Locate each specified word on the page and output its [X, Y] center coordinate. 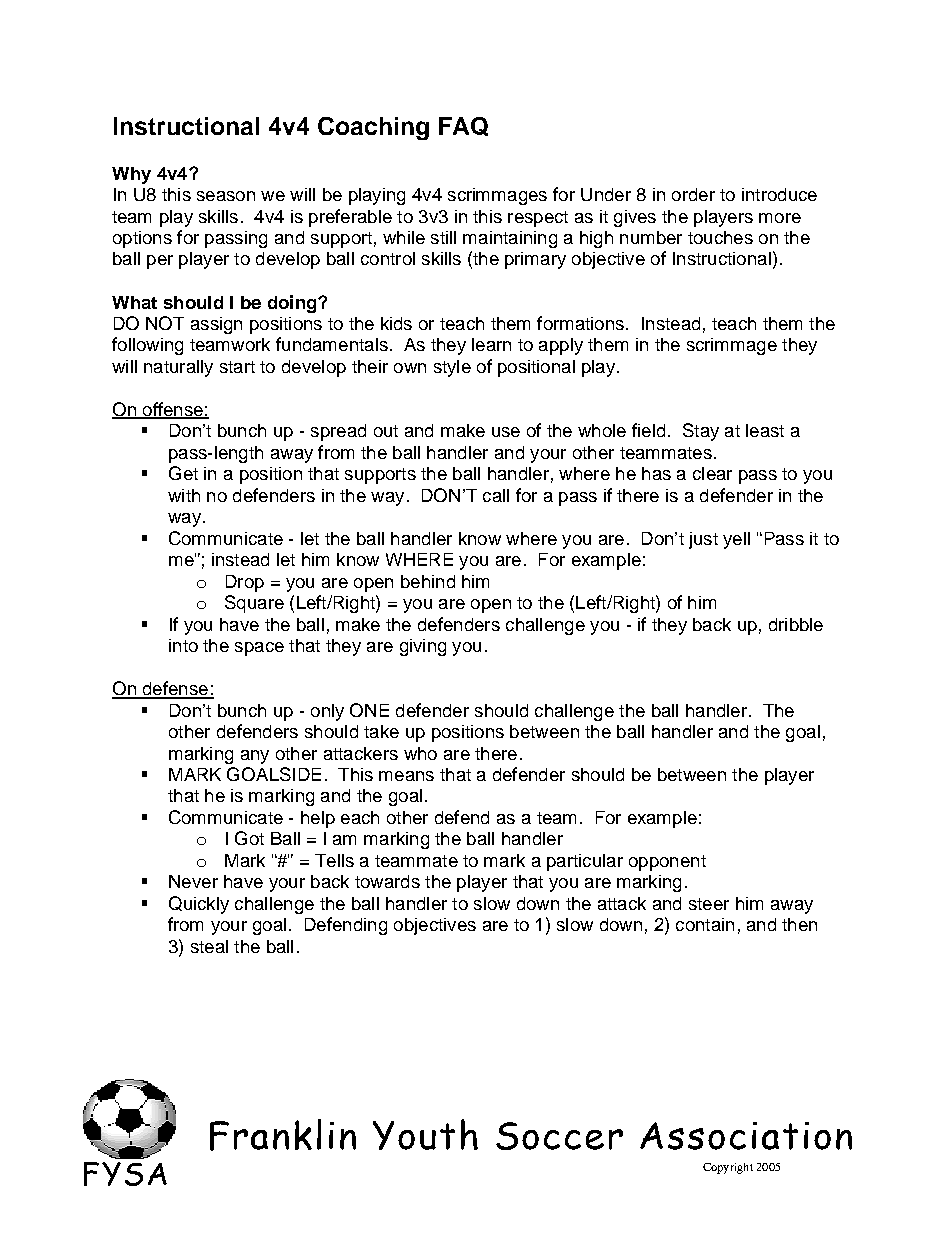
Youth [425, 1134]
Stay [701, 432]
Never [193, 881]
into [183, 645]
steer [709, 904]
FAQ [463, 126]
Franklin [283, 1135]
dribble [796, 624]
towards [387, 881]
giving [423, 647]
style [452, 368]
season [226, 196]
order [693, 194]
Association [746, 1136]
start [237, 367]
